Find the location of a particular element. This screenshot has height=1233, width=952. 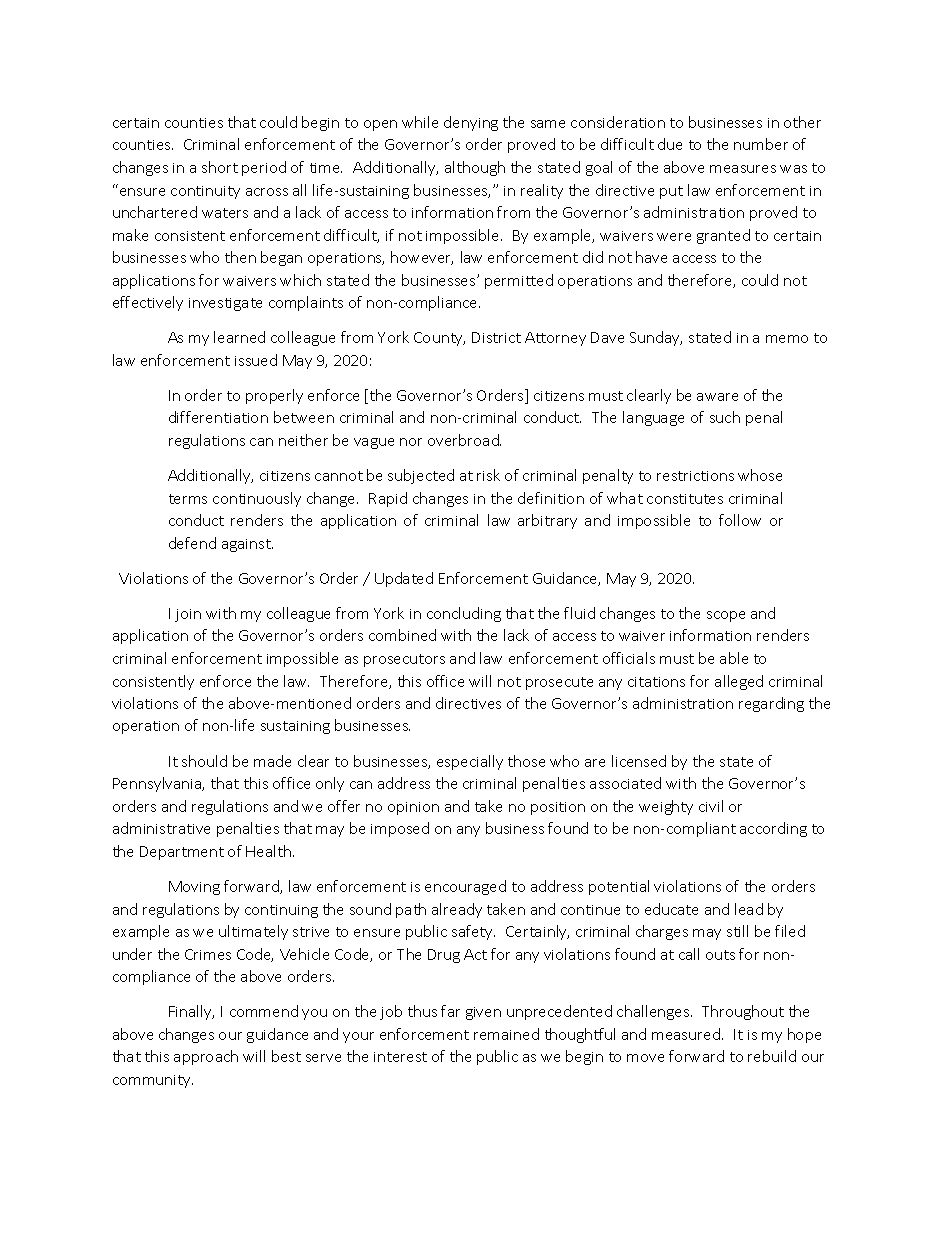

measured is located at coordinates (686, 1034).
